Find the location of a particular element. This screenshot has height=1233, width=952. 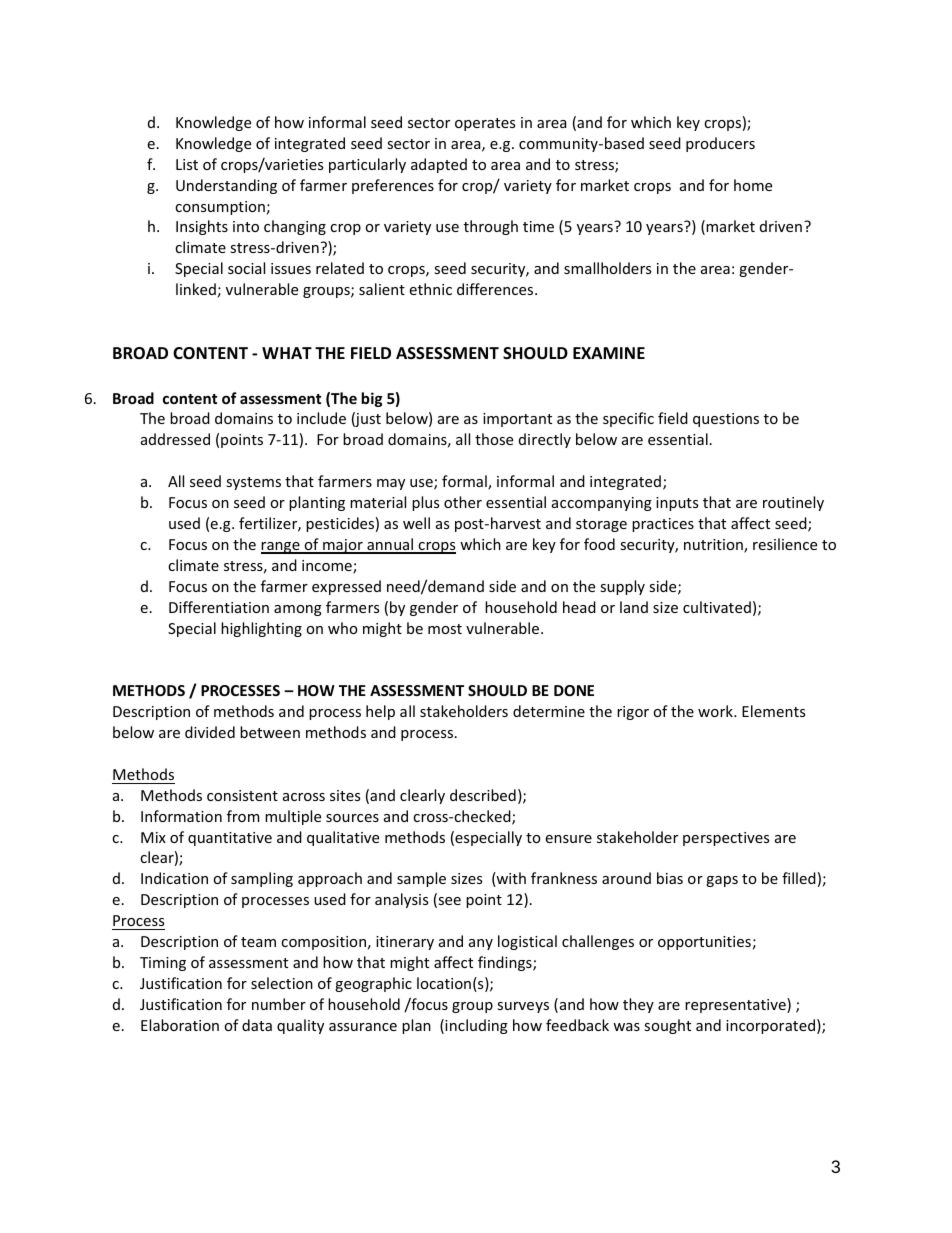

most is located at coordinates (445, 629).
